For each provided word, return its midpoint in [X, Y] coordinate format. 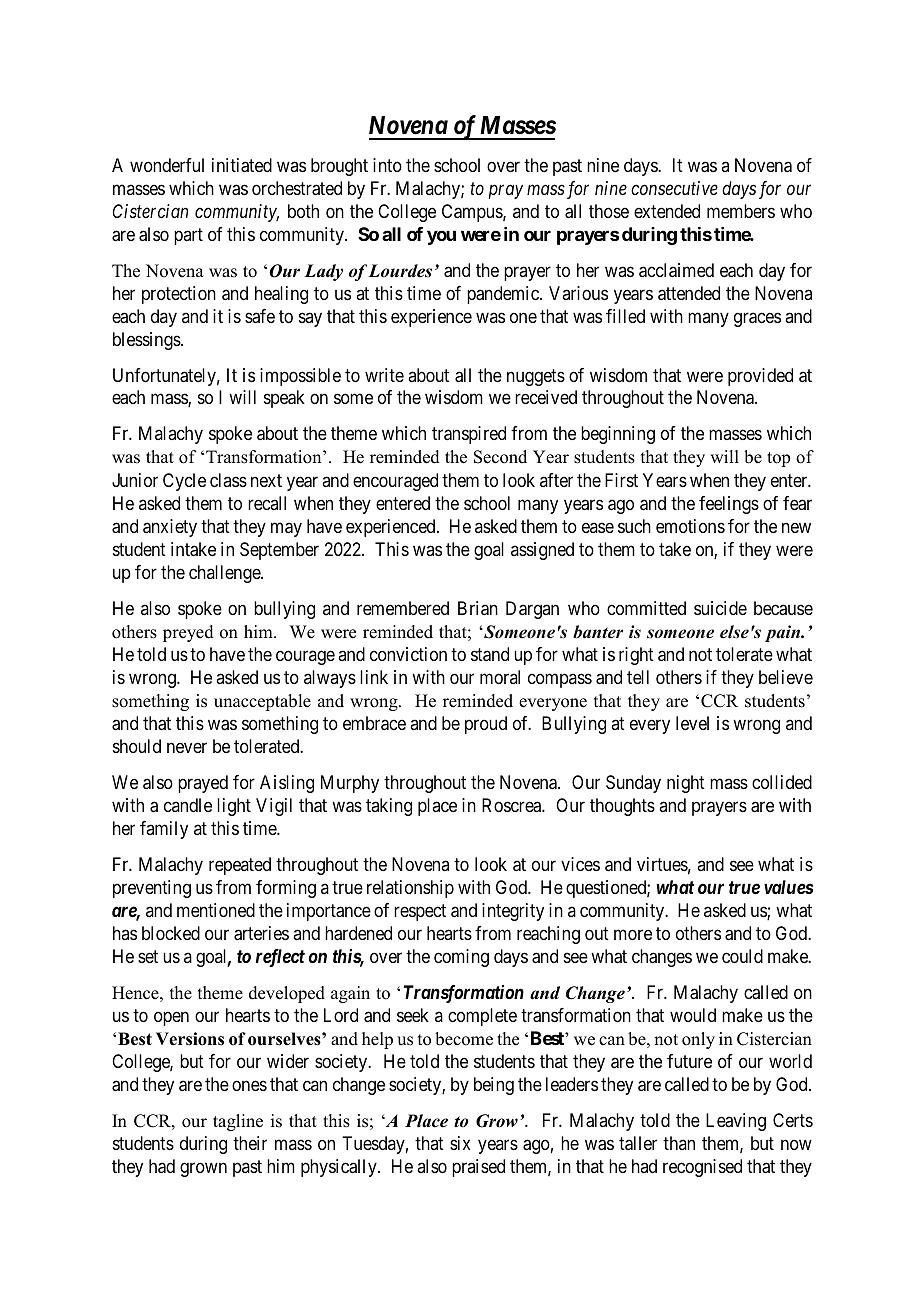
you [441, 237]
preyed [188, 633]
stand [490, 654]
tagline [238, 1122]
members [741, 211]
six [460, 1143]
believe [786, 677]
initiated [242, 165]
